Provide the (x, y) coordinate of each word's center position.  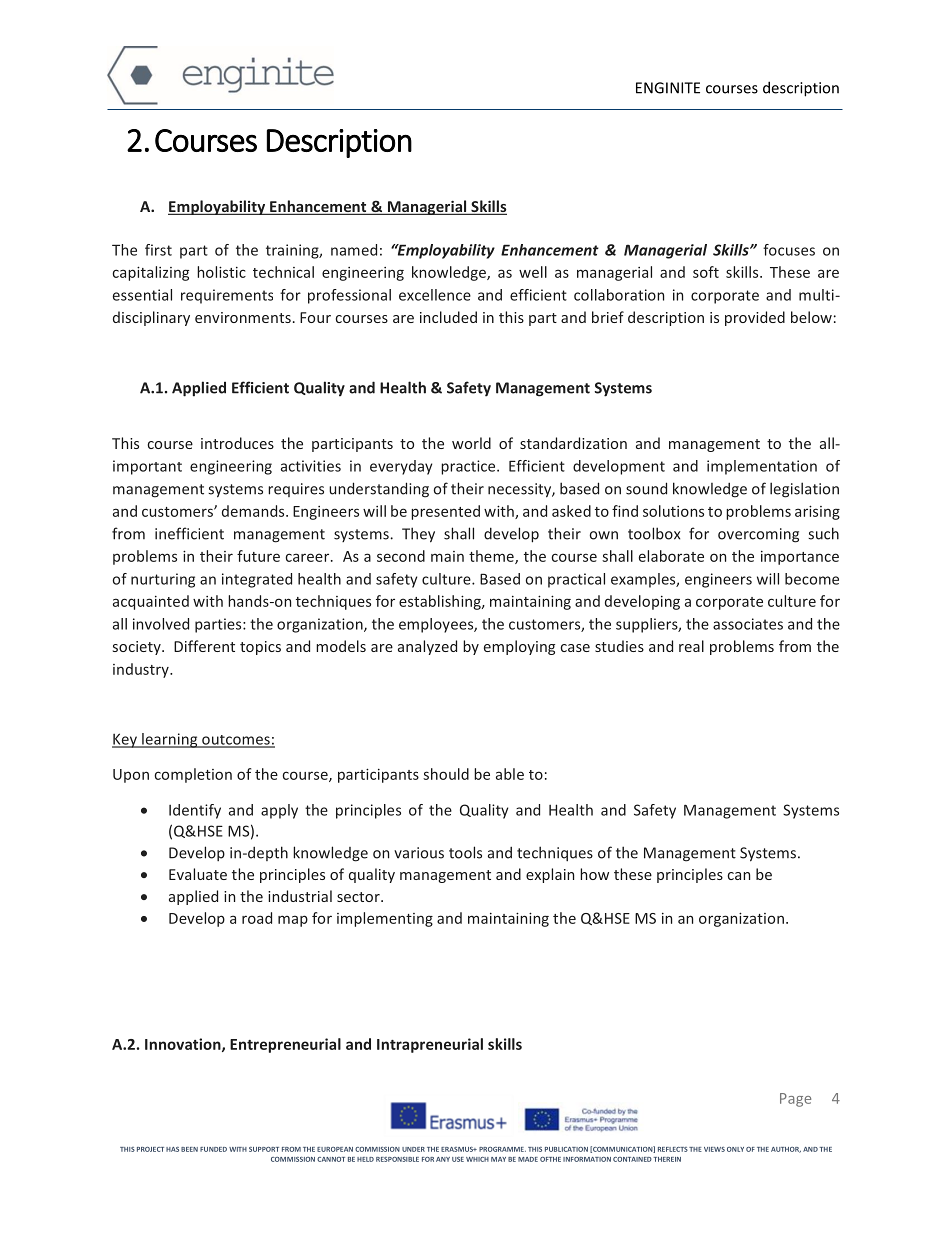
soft (706, 272)
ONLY (735, 1149)
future (258, 556)
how (594, 874)
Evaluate (198, 874)
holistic (221, 272)
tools (465, 852)
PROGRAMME (502, 1149)
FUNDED (213, 1149)
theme (492, 557)
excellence (435, 295)
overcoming (758, 535)
